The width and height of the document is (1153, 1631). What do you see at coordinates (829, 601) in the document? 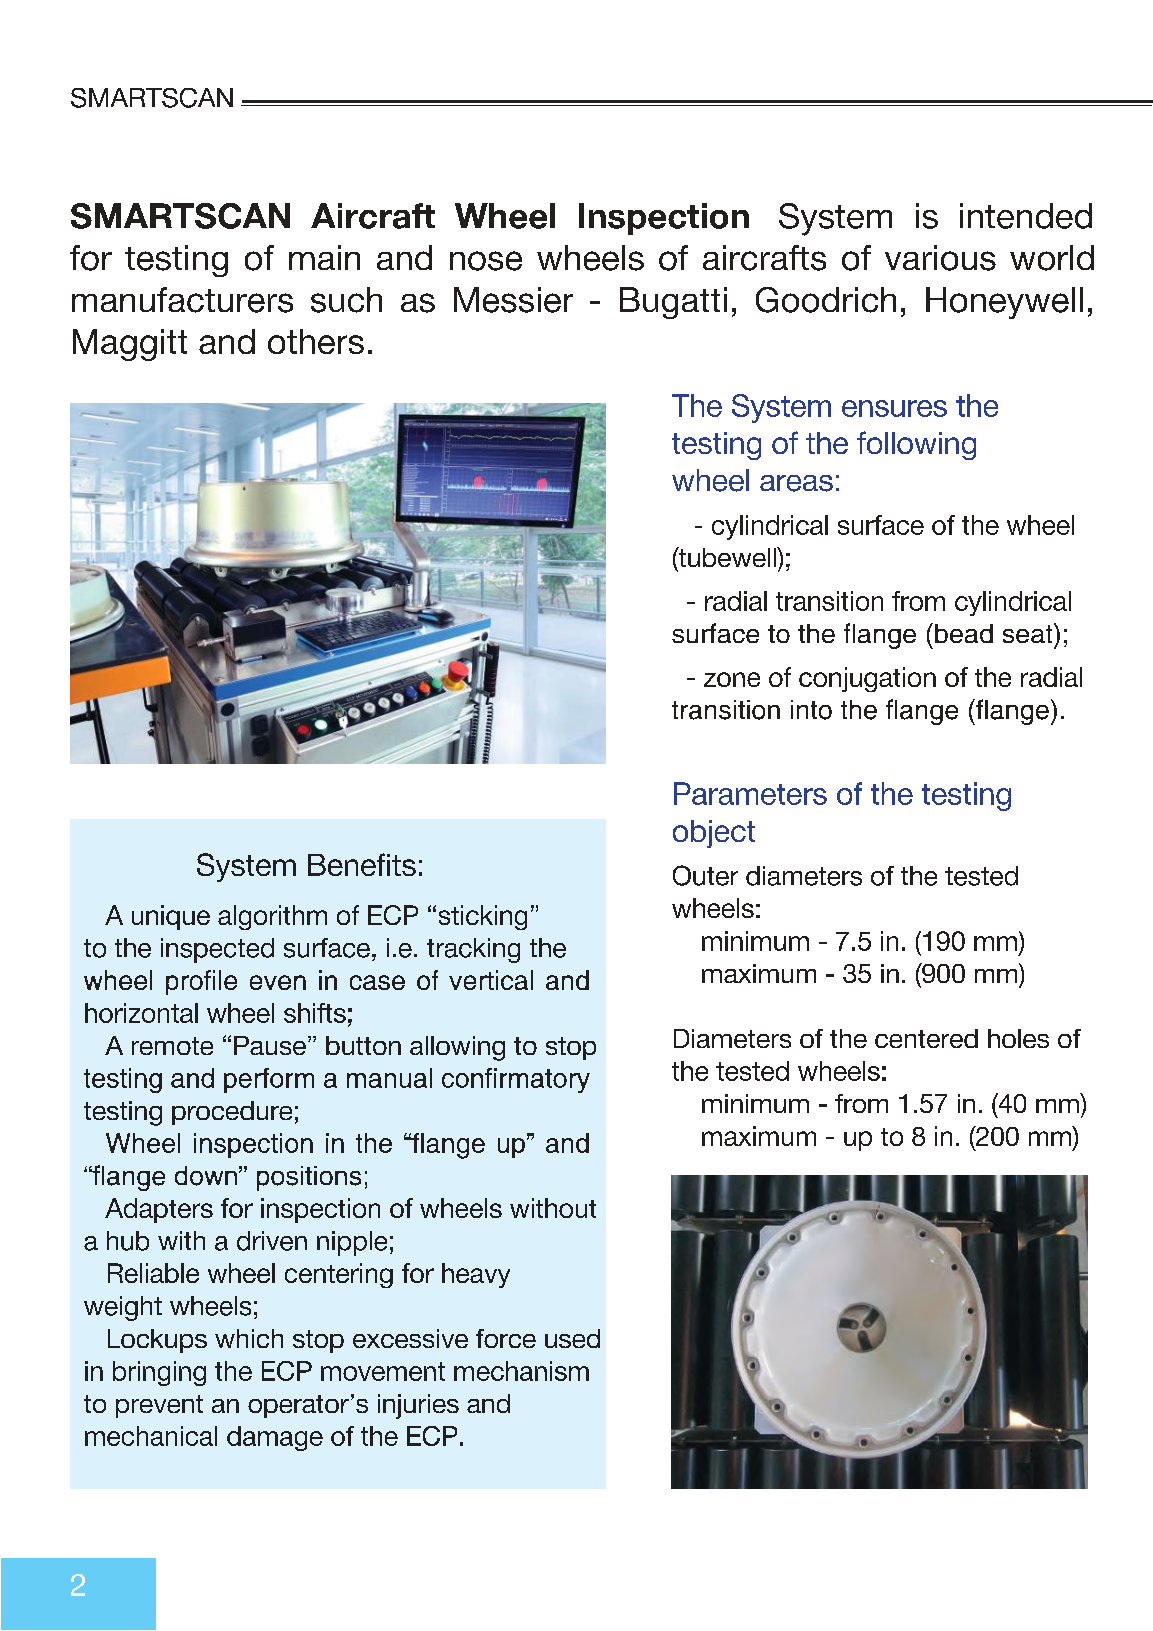
I see `transition` at bounding box center [829, 601].
